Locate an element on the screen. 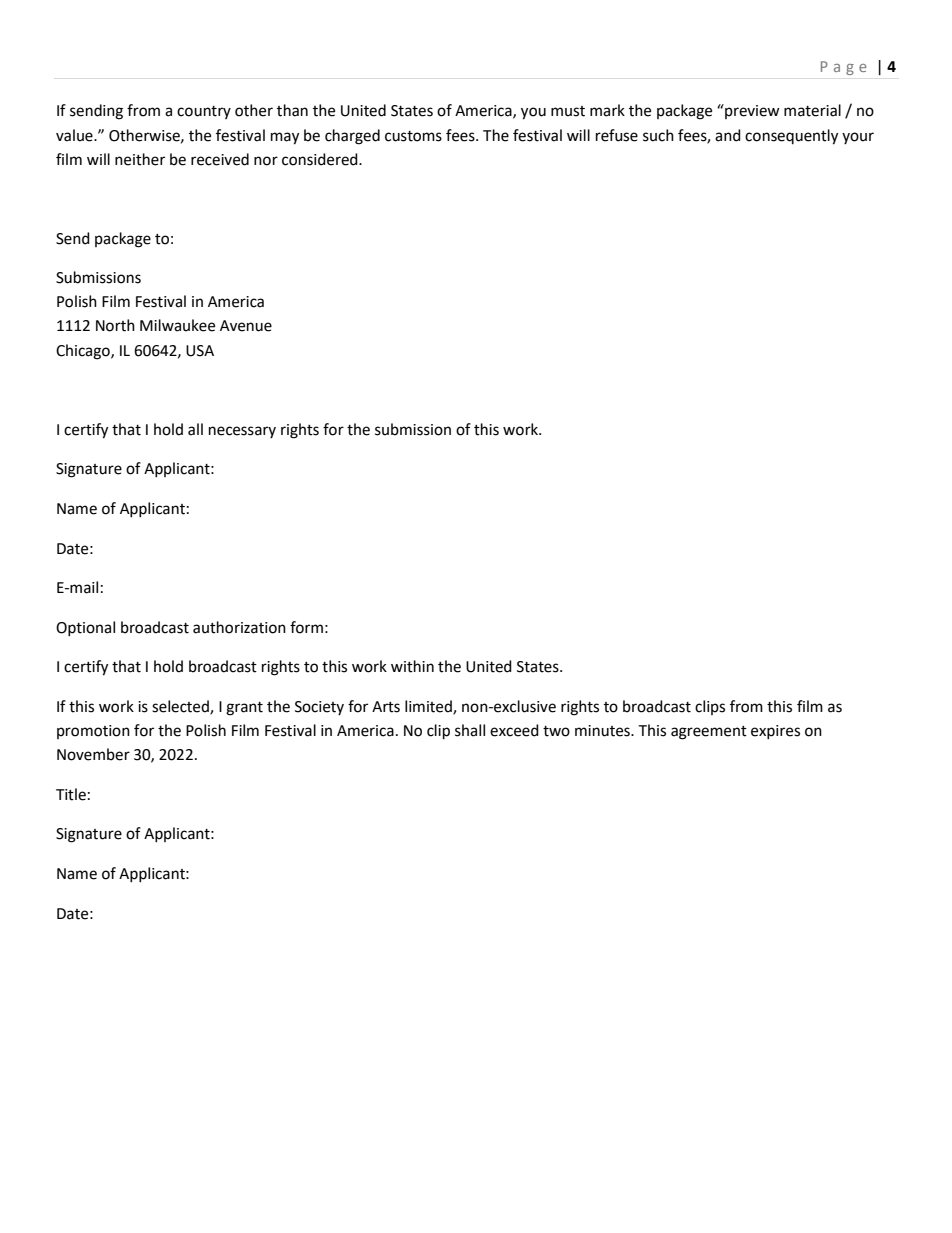 This screenshot has height=1233, width=952. country is located at coordinates (204, 112).
